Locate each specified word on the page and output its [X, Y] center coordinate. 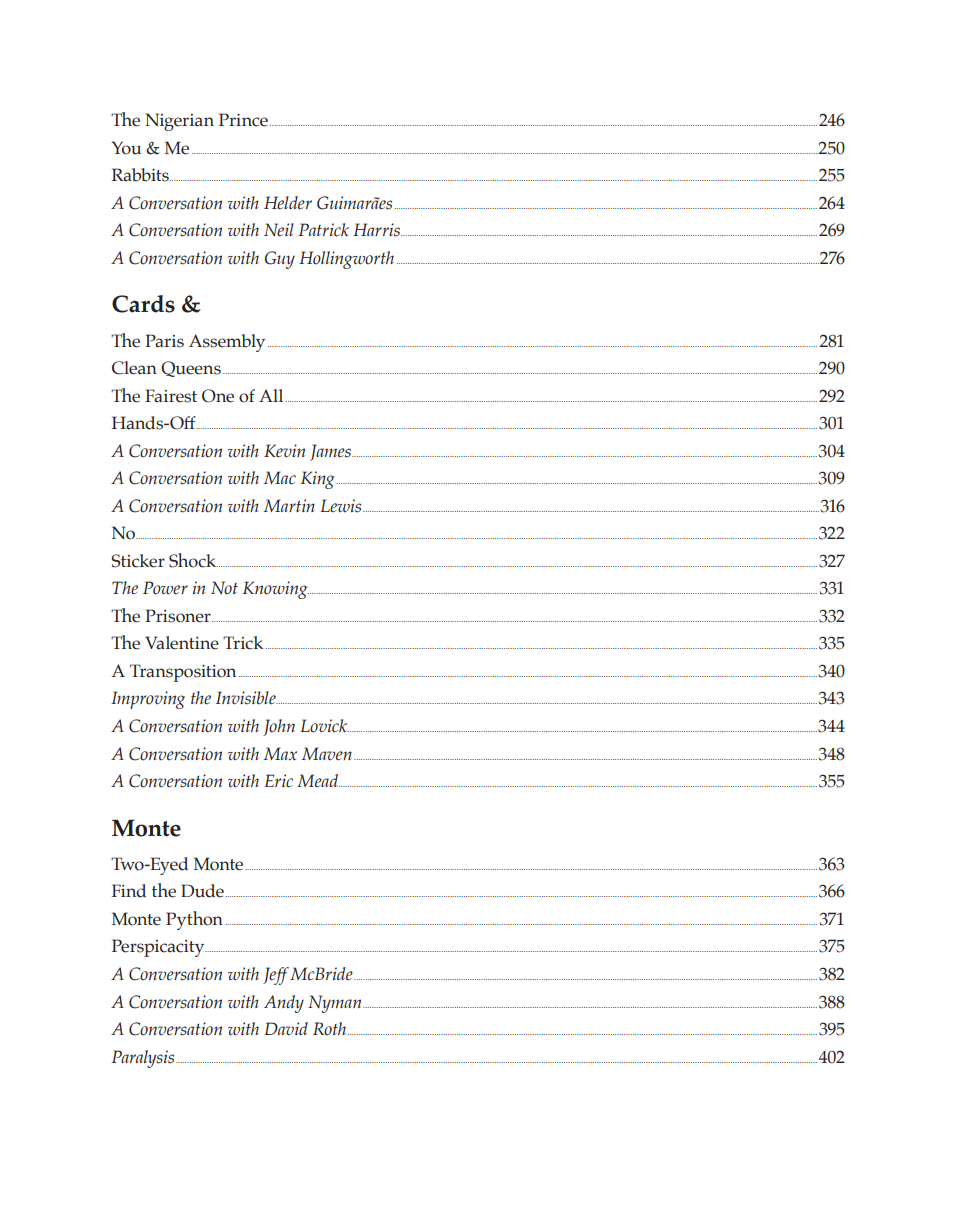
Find [129, 891]
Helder [288, 203]
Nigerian [179, 122]
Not [224, 588]
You [126, 148]
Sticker [138, 561]
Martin [289, 505]
